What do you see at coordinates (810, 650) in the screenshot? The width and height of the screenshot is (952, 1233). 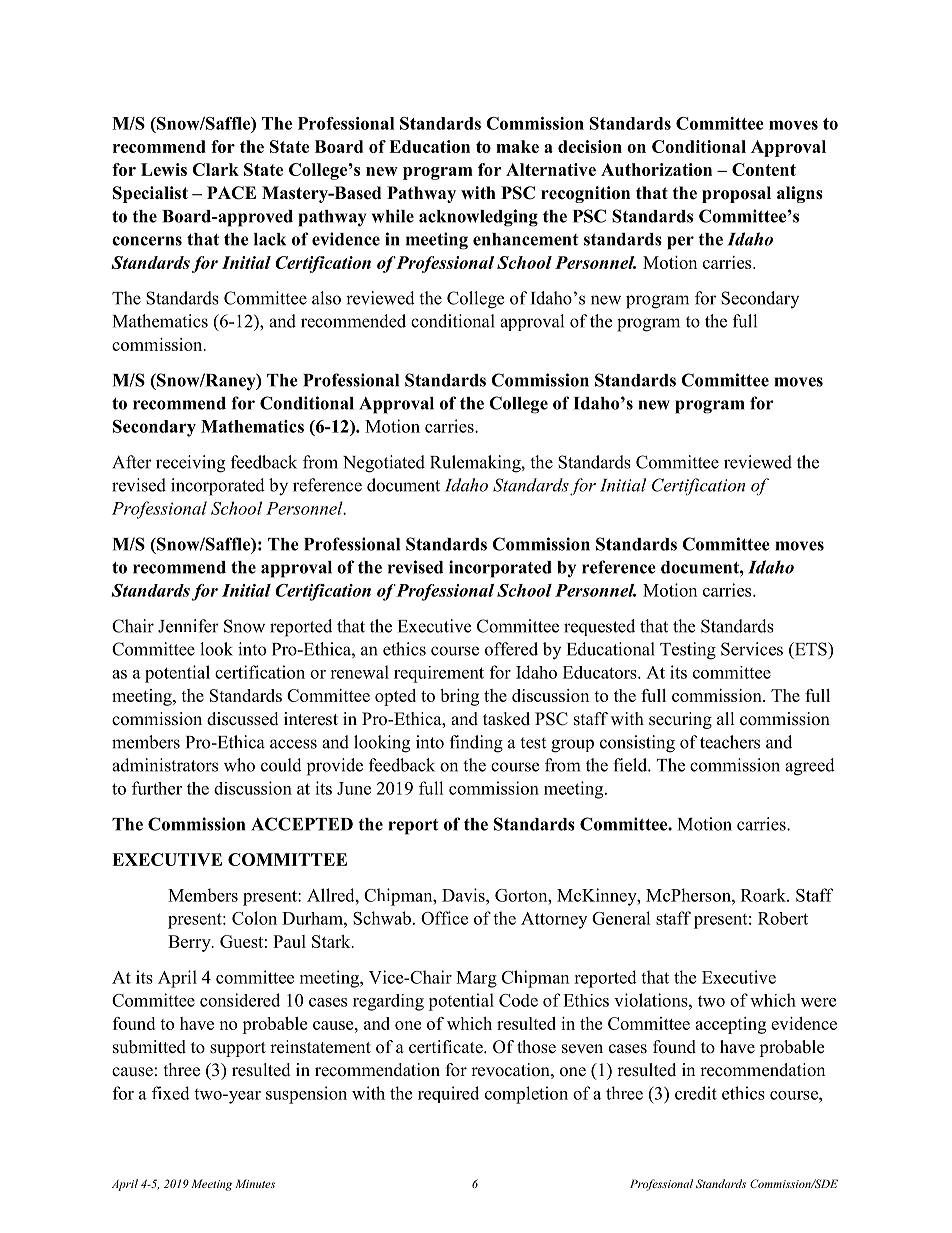 I see `ETS` at bounding box center [810, 650].
